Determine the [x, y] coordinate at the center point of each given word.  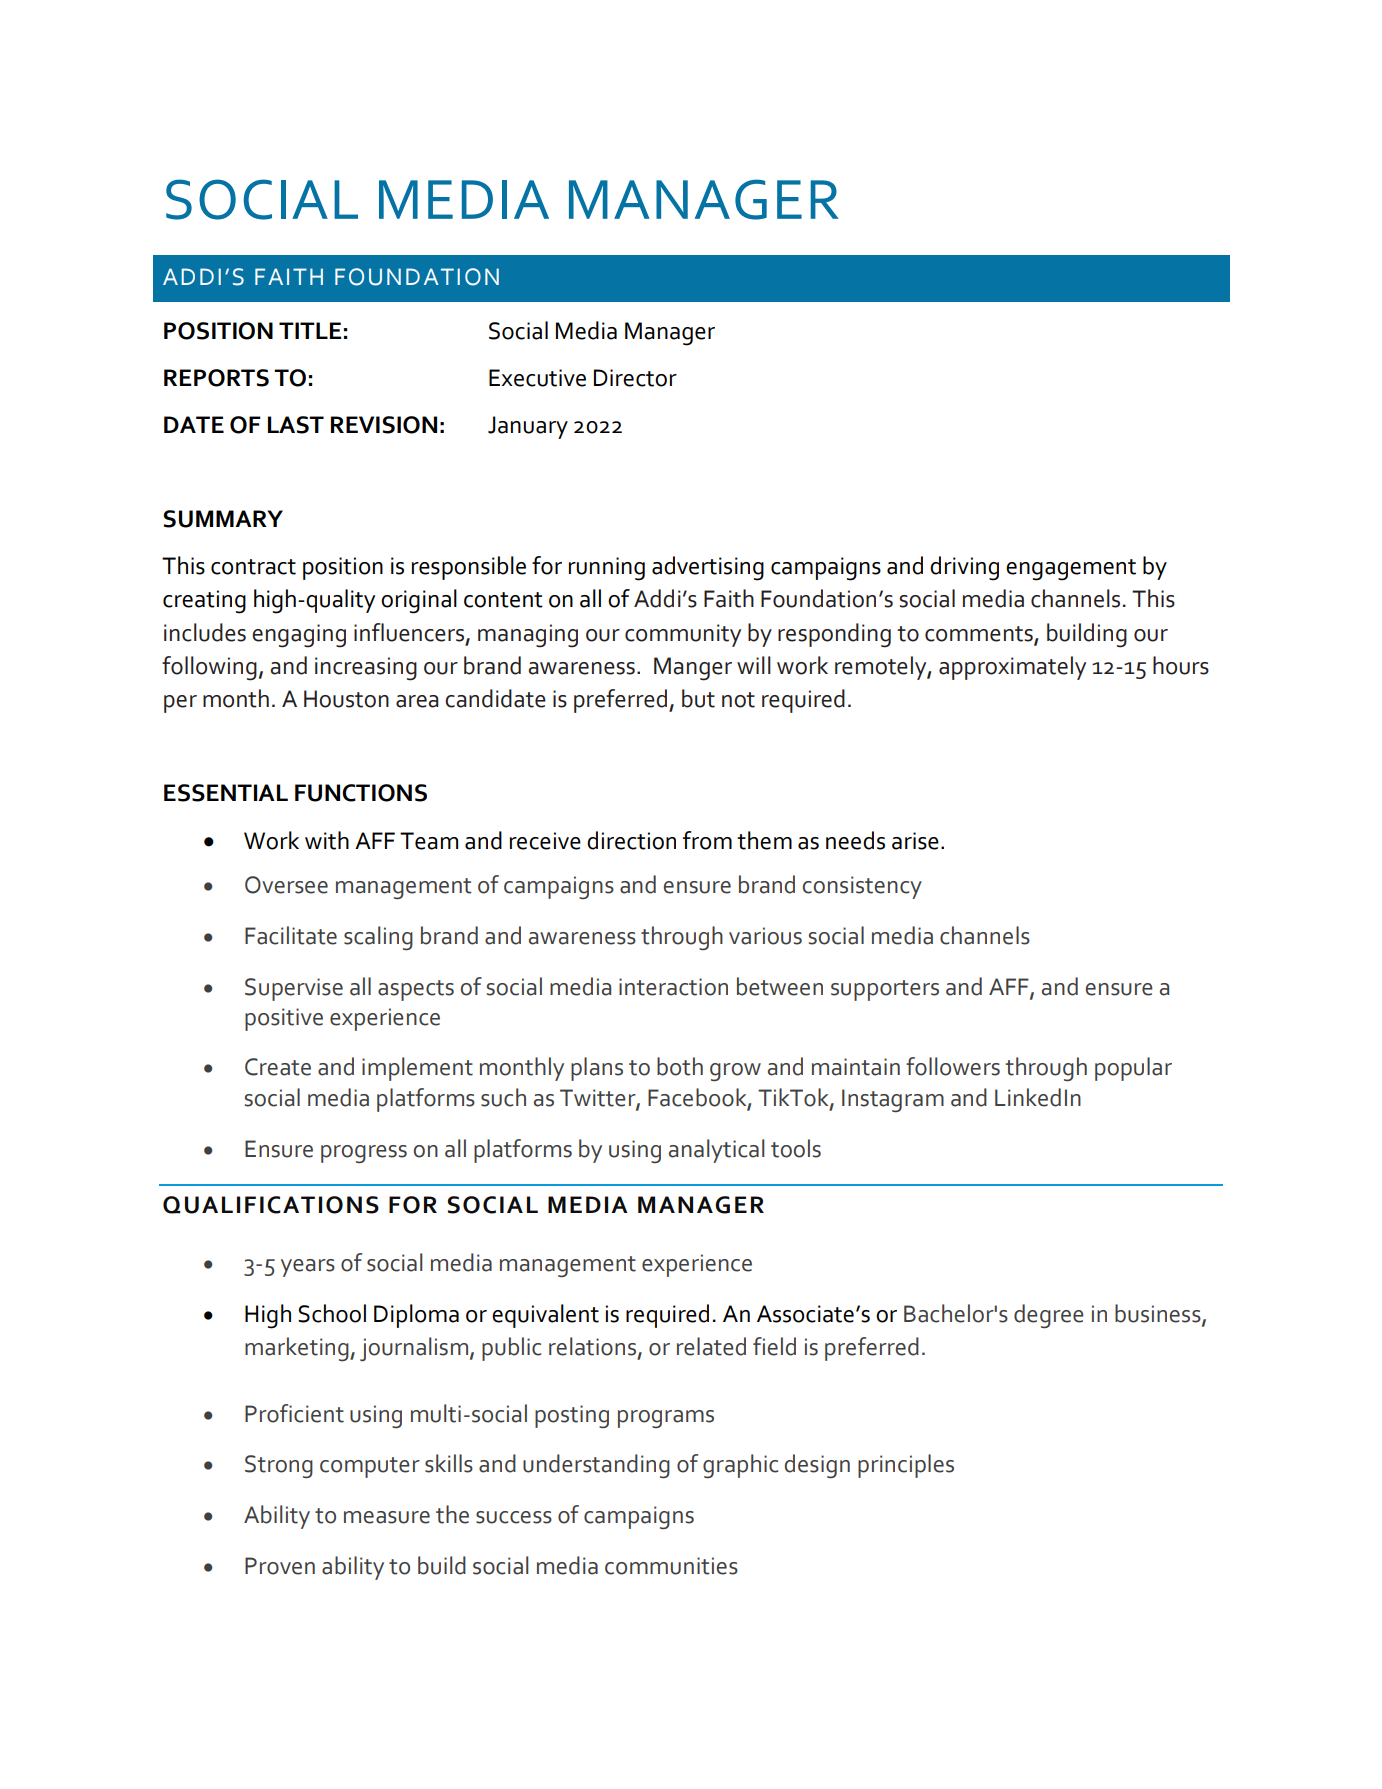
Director [635, 378]
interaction [673, 987]
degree [1049, 1316]
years [308, 1268]
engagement [1071, 570]
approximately [1012, 668]
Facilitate [291, 935]
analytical [716, 1151]
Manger [693, 669]
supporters [885, 990]
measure [387, 1517]
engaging [299, 636]
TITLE [310, 330]
